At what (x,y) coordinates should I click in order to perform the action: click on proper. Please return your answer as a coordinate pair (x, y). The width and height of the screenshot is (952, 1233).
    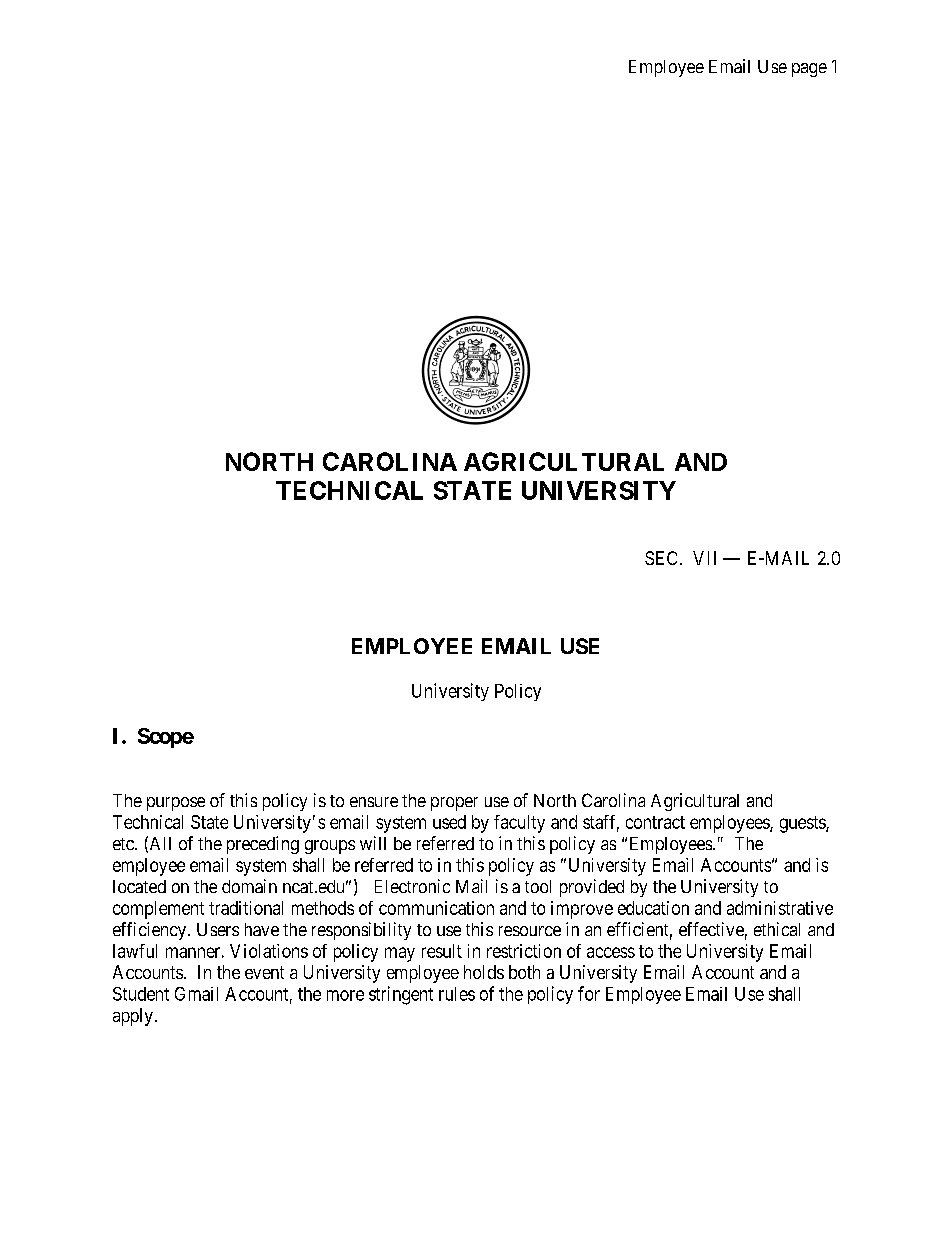
    Looking at the image, I should click on (454, 804).
